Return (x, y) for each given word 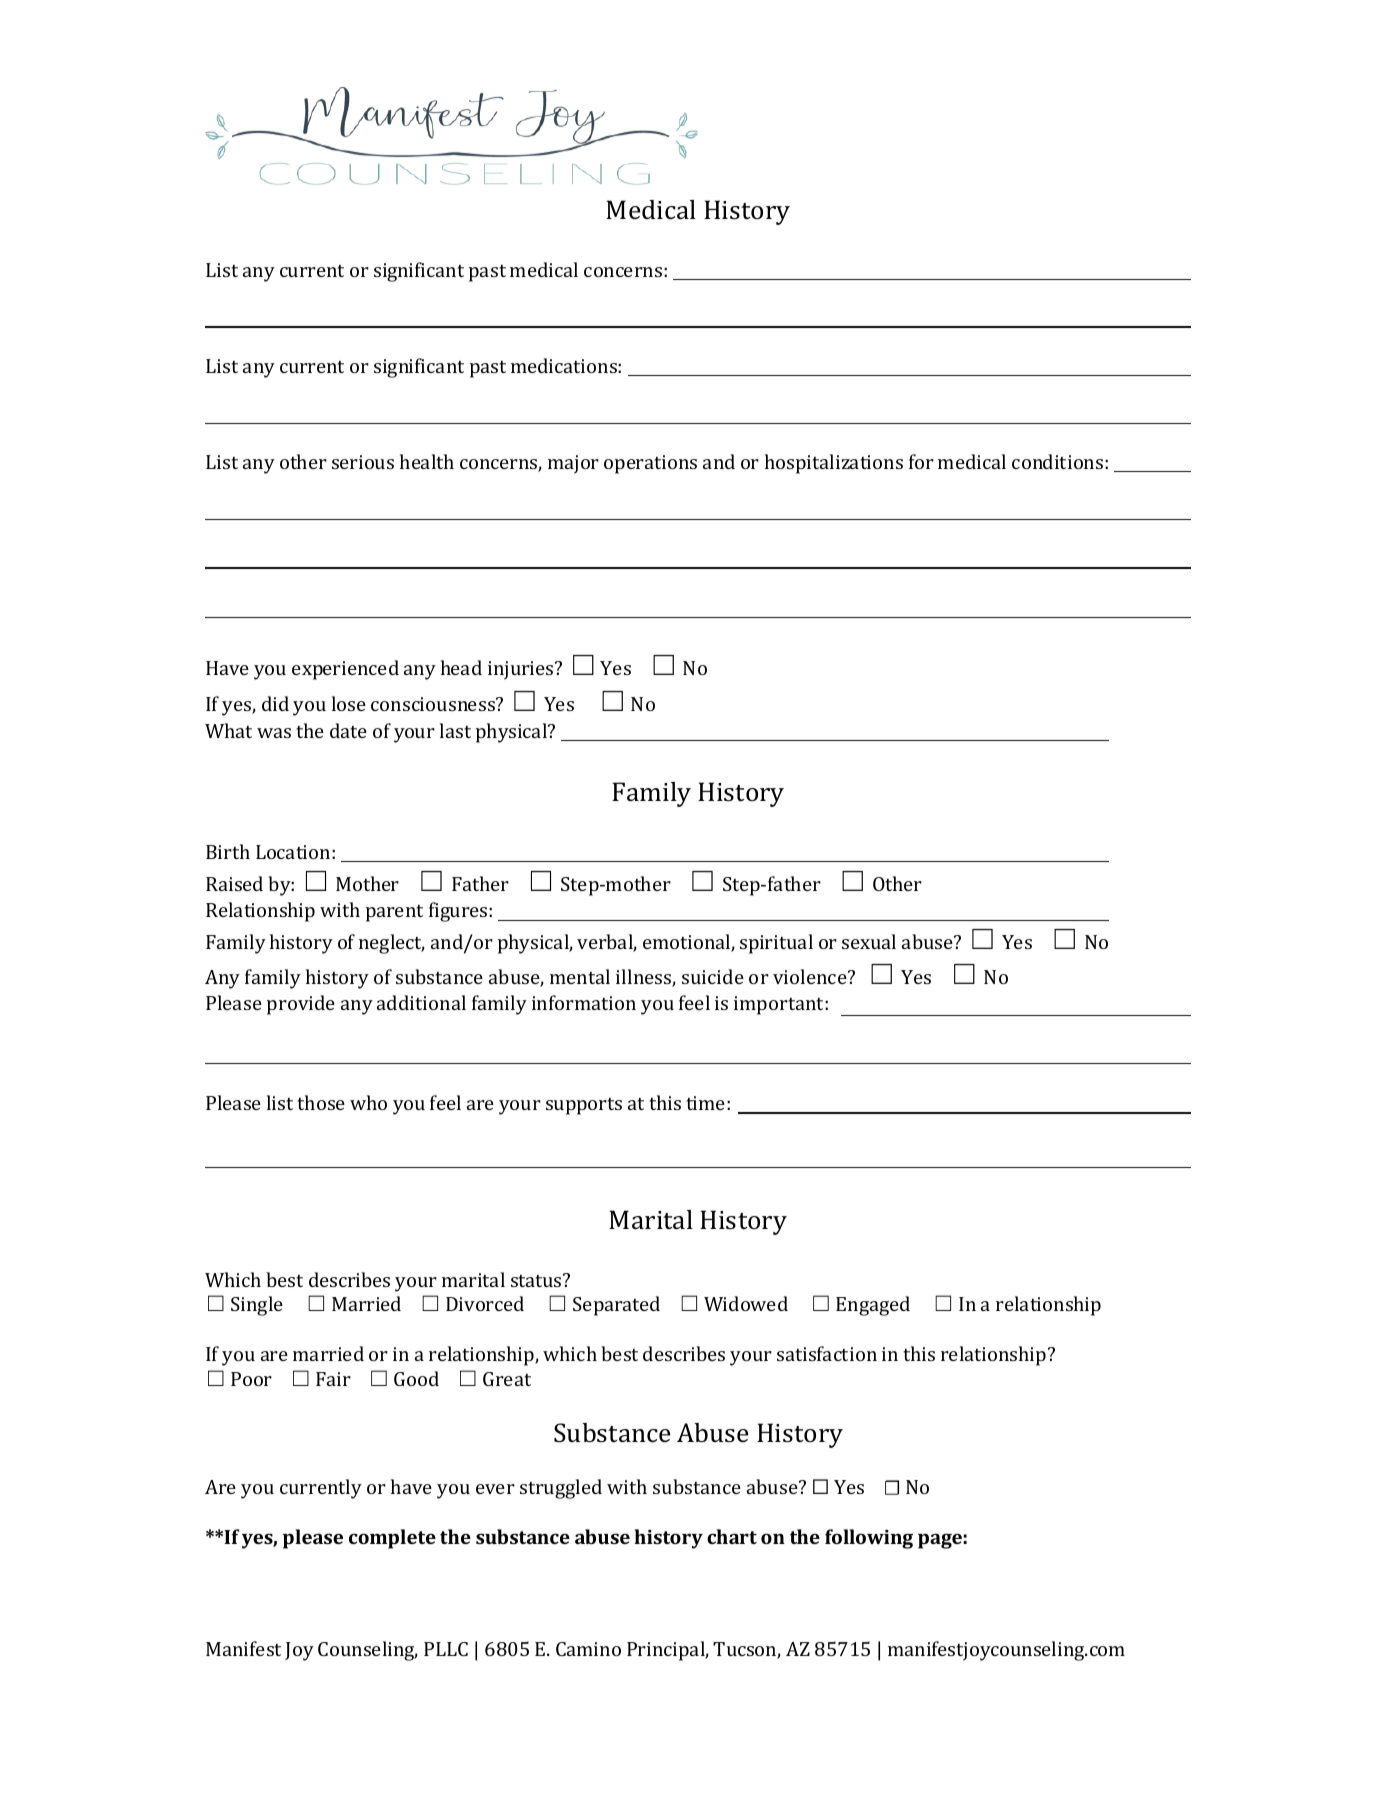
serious (363, 462)
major (573, 464)
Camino (588, 1649)
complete (392, 1539)
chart (732, 1536)
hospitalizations (834, 464)
